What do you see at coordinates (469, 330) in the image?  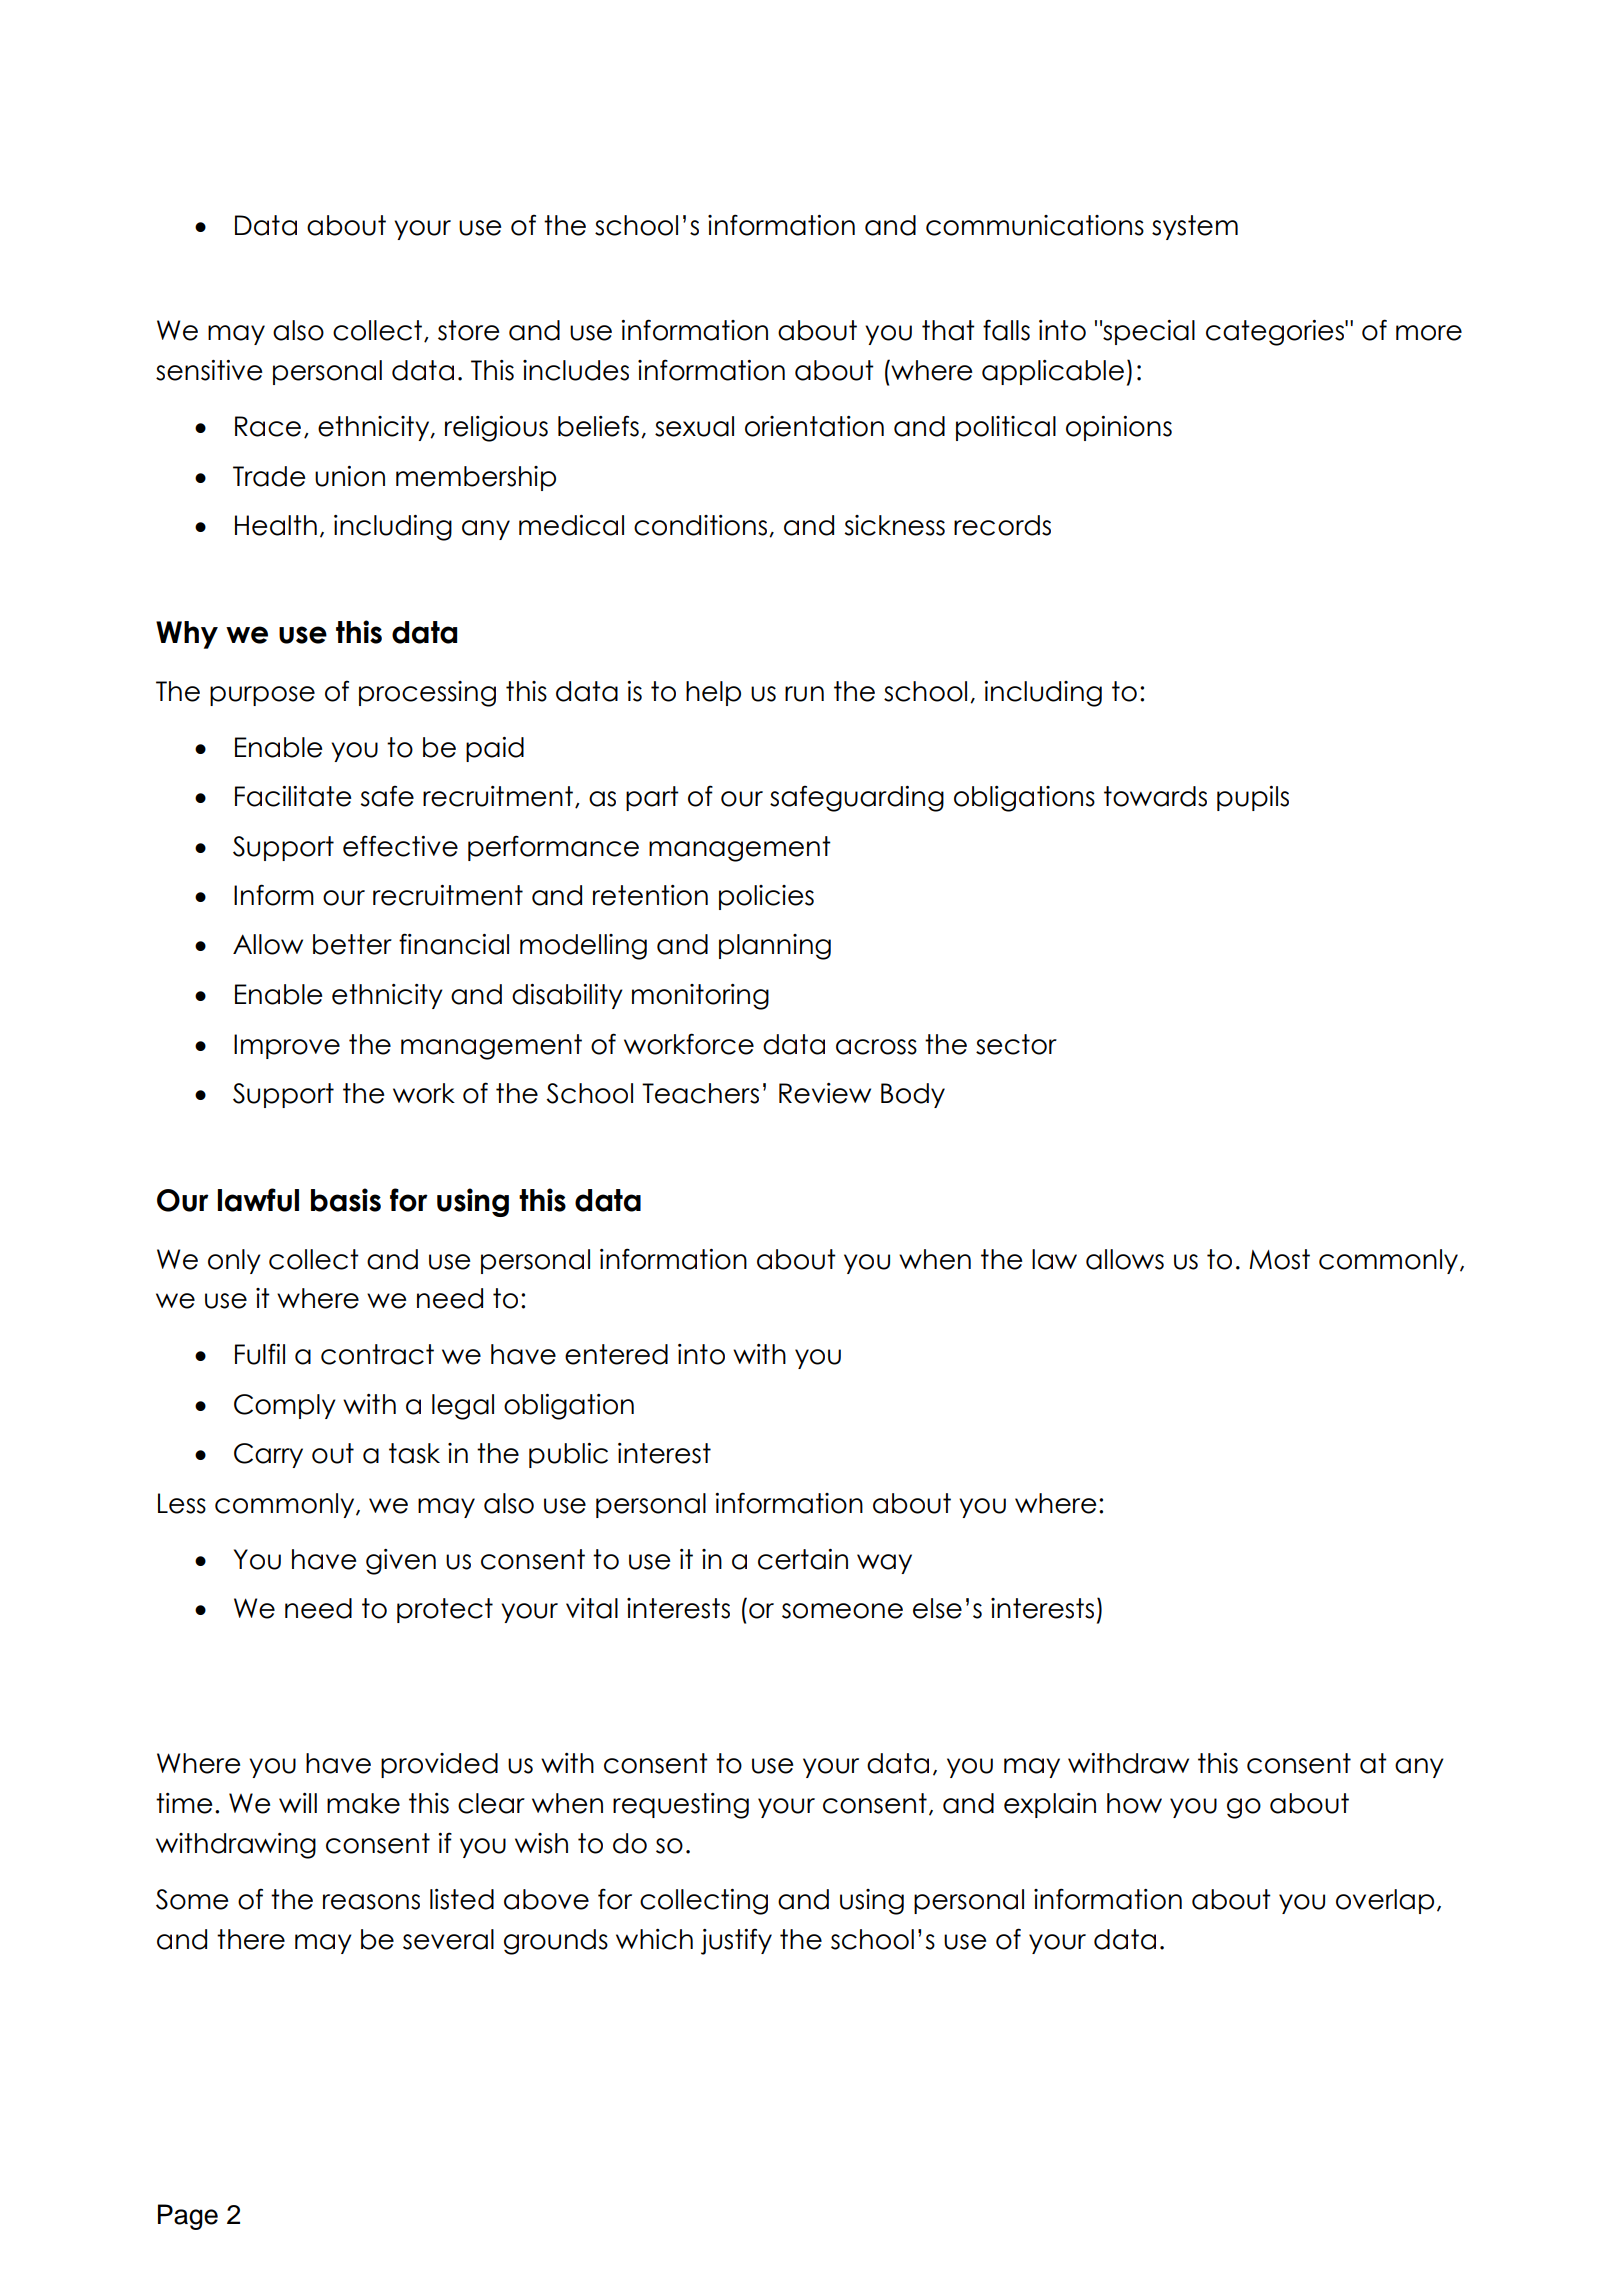 I see `store` at bounding box center [469, 330].
